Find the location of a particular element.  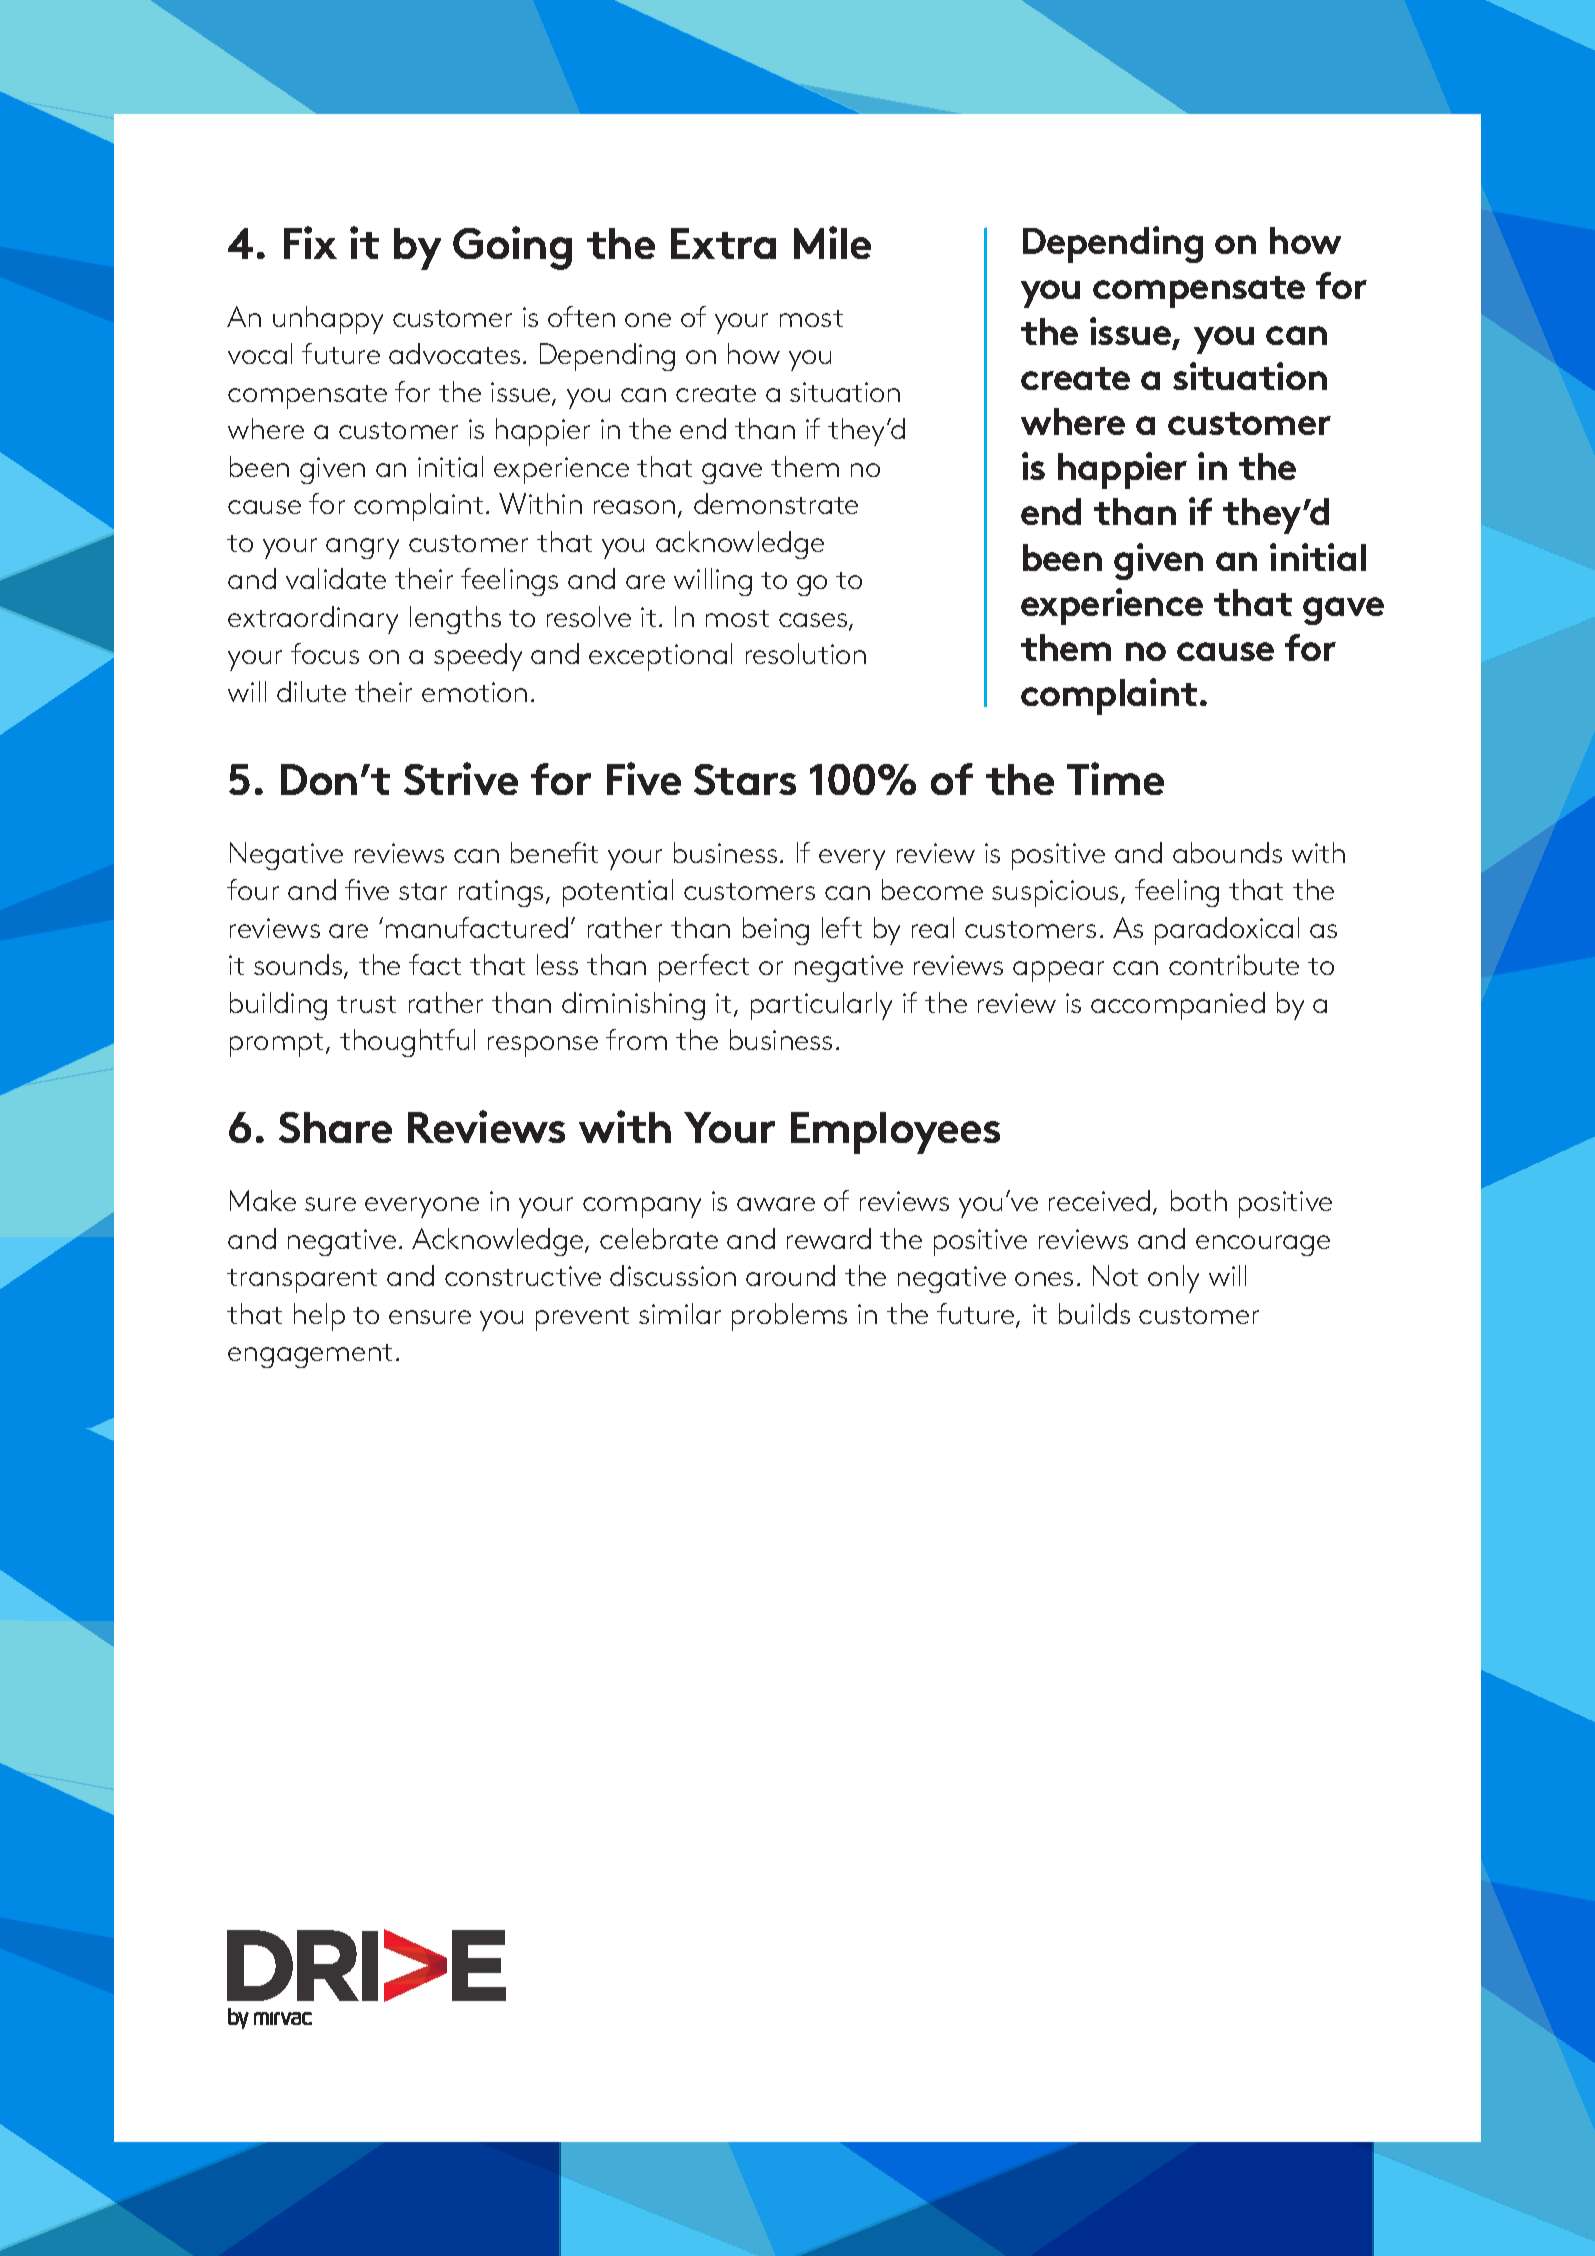

Strive is located at coordinates (461, 778).
